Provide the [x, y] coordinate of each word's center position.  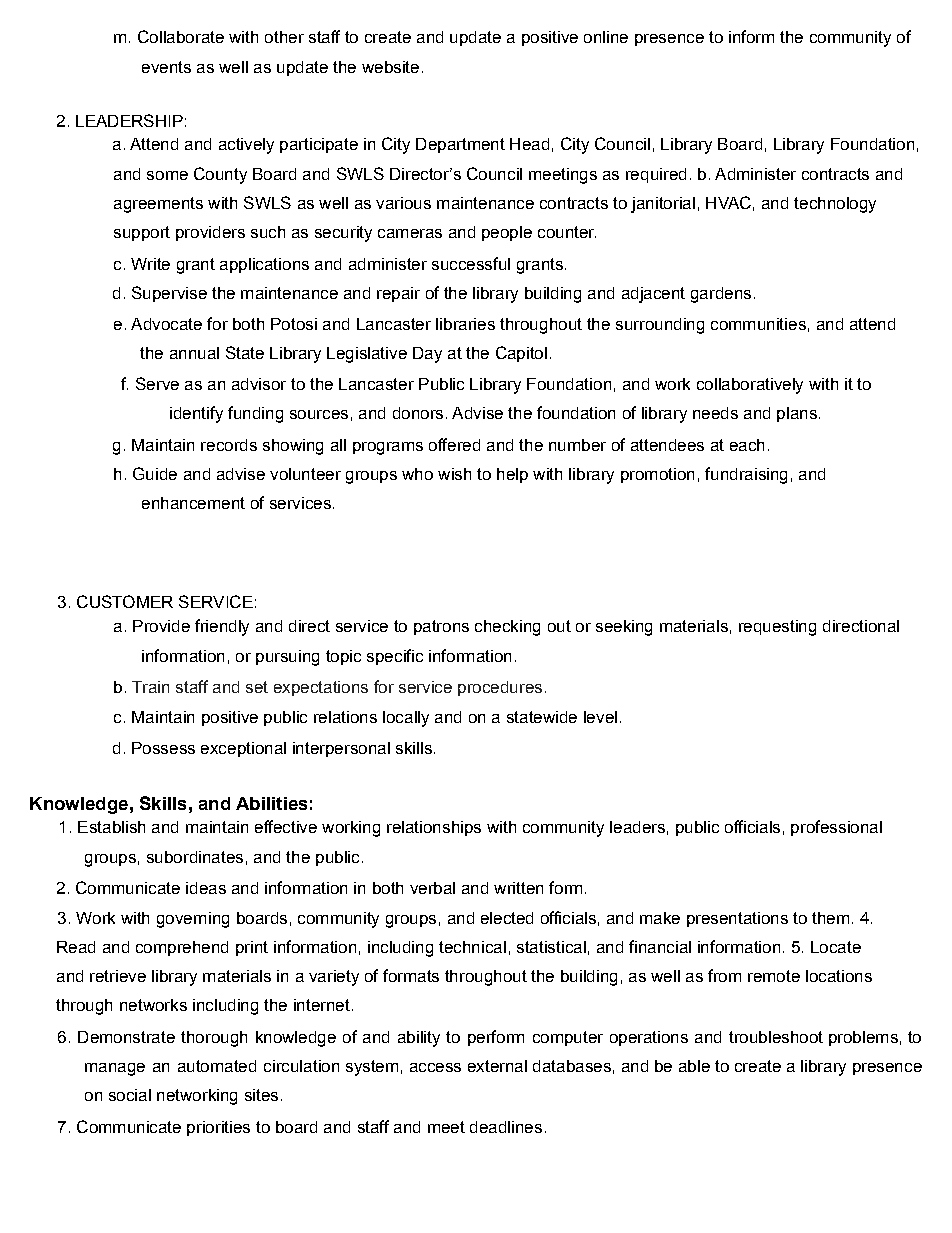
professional [836, 828]
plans [797, 414]
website [390, 67]
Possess [163, 748]
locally [406, 719]
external [497, 1066]
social [130, 1095]
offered [454, 444]
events [166, 67]
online [606, 37]
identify [196, 414]
